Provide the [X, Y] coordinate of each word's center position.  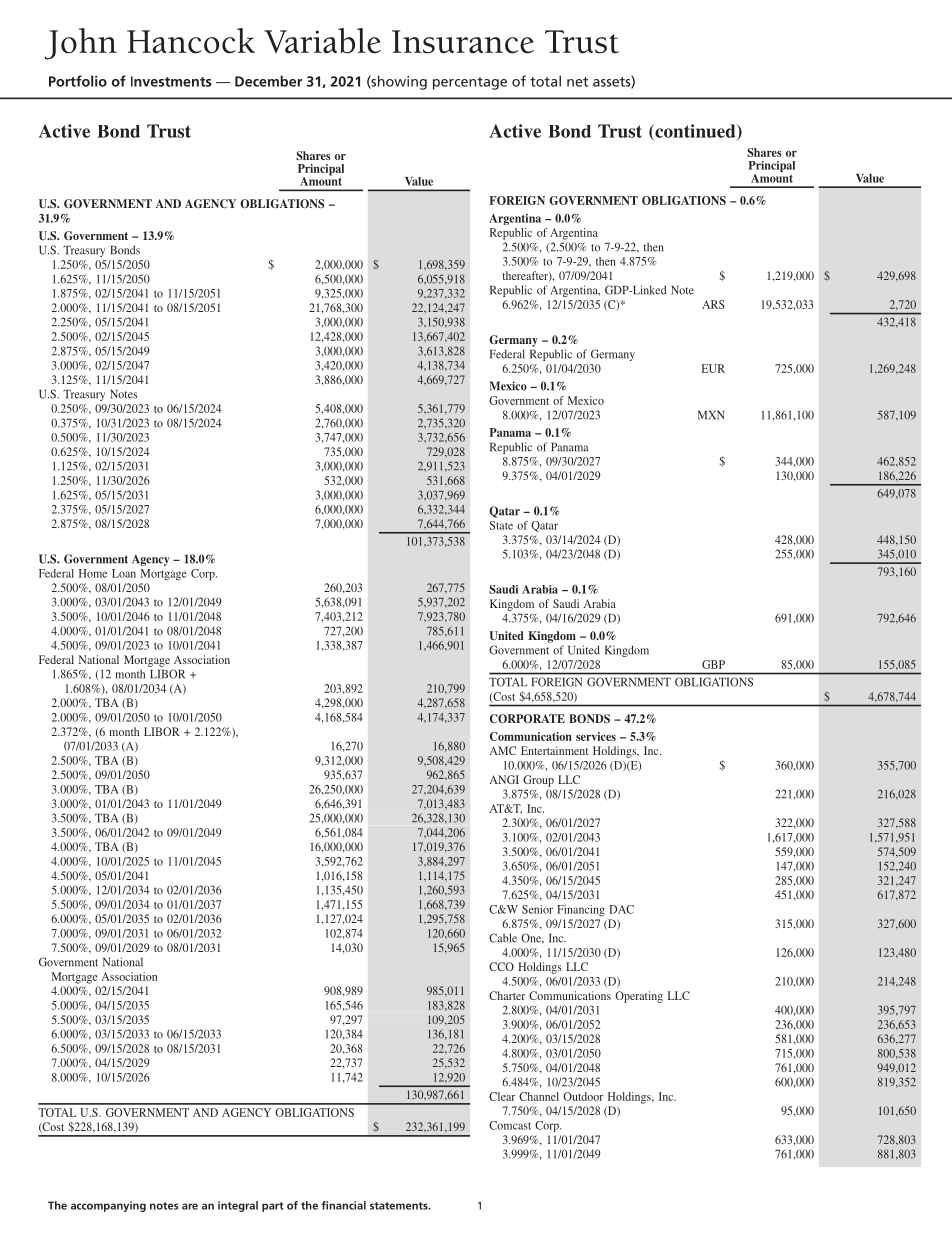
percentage [470, 83]
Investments [171, 81]
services [596, 736]
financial [343, 1205]
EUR [713, 368]
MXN [711, 415]
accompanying [108, 1206]
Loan [124, 573]
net [577, 82]
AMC [503, 750]
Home [93, 573]
